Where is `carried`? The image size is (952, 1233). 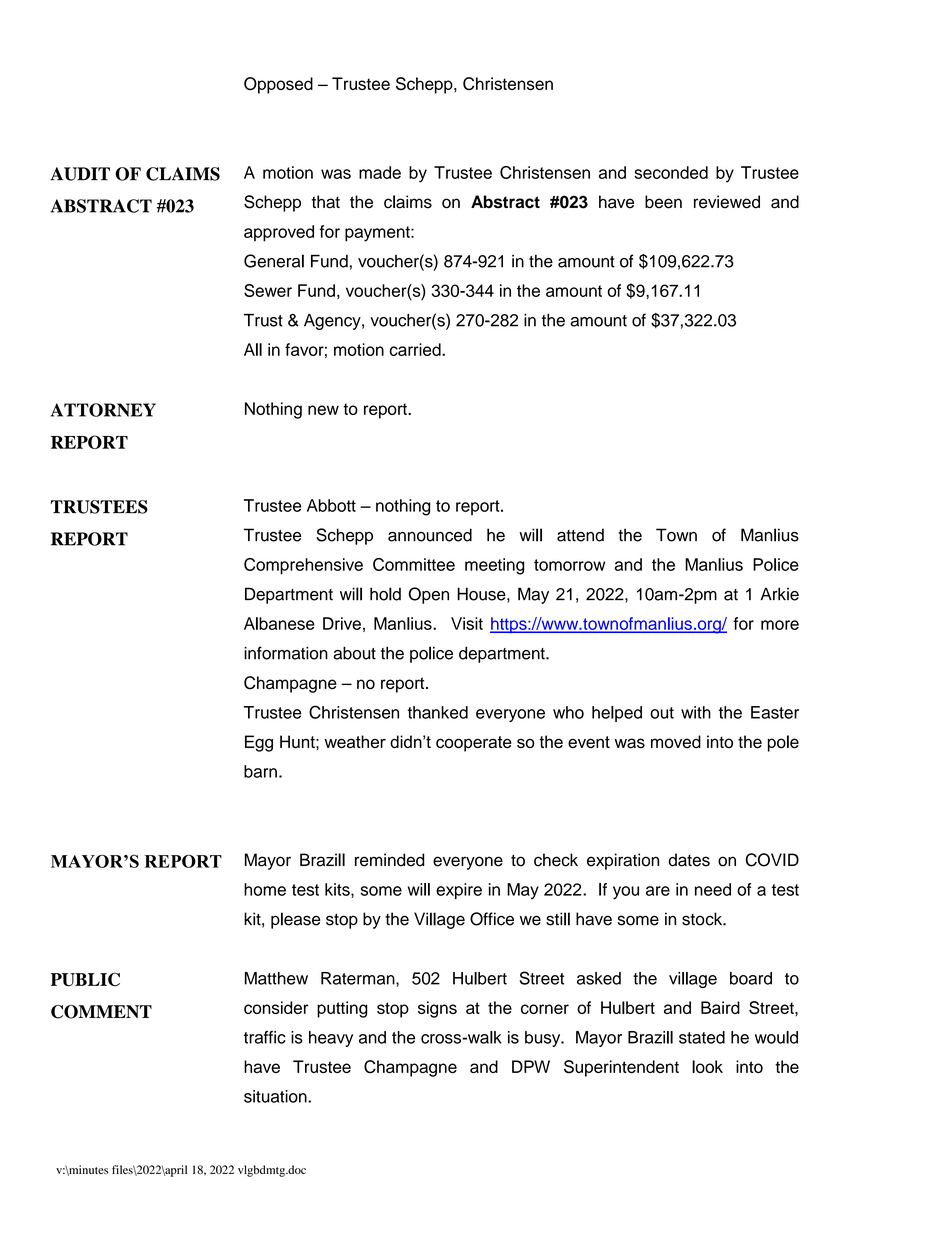 carried is located at coordinates (416, 349).
